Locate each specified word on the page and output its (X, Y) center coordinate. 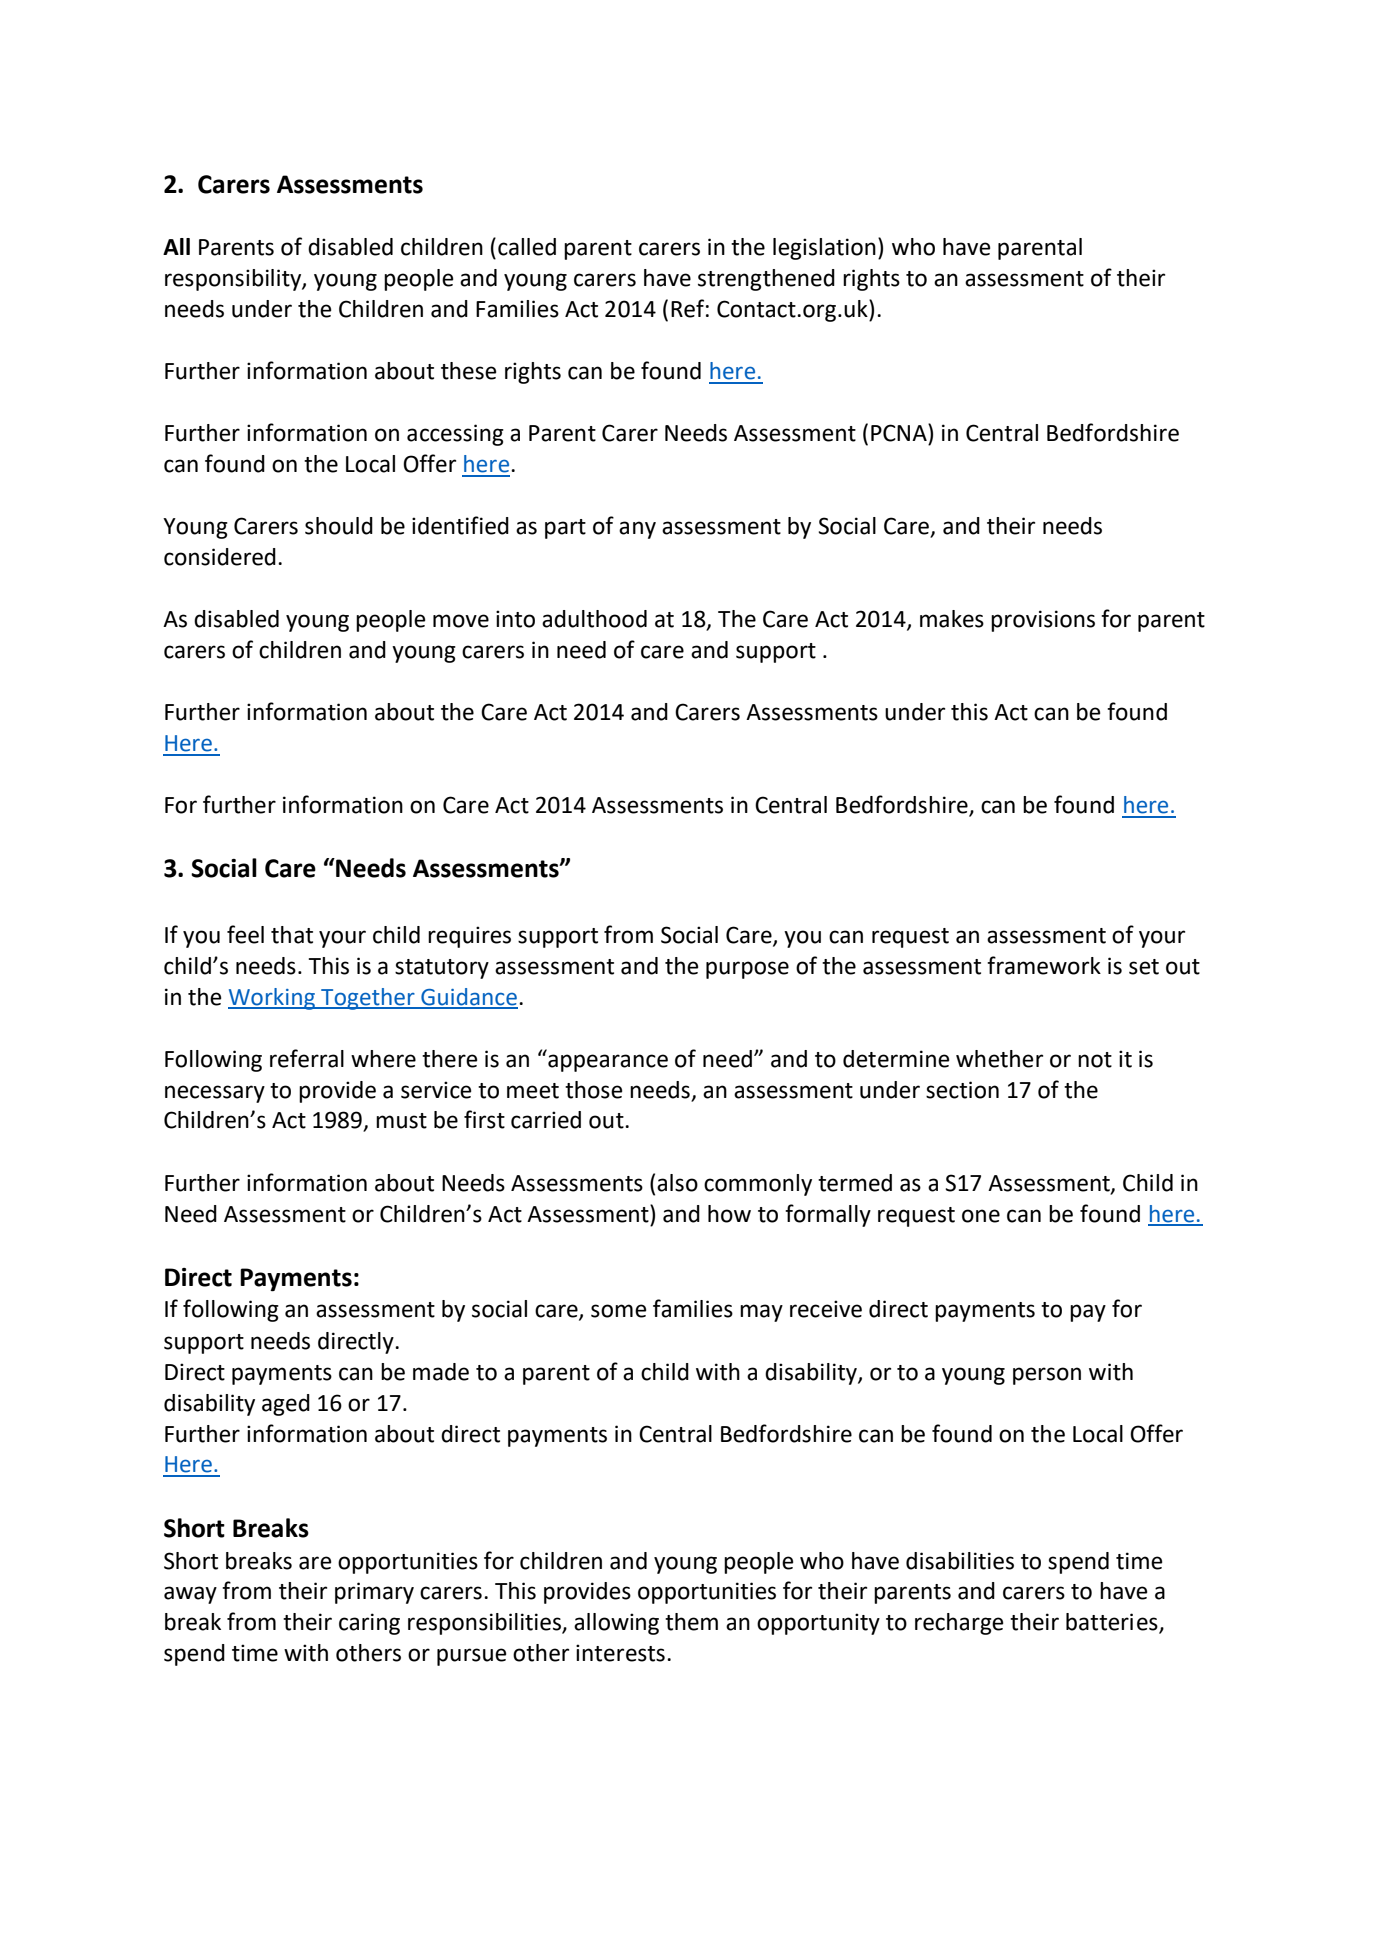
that (292, 935)
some (619, 1311)
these (469, 371)
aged (286, 1405)
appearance (608, 1063)
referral (307, 1058)
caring (369, 1624)
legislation (824, 249)
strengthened (766, 280)
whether (999, 1059)
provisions (1043, 621)
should (339, 526)
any (637, 530)
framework (1044, 965)
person (1047, 1376)
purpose (747, 970)
